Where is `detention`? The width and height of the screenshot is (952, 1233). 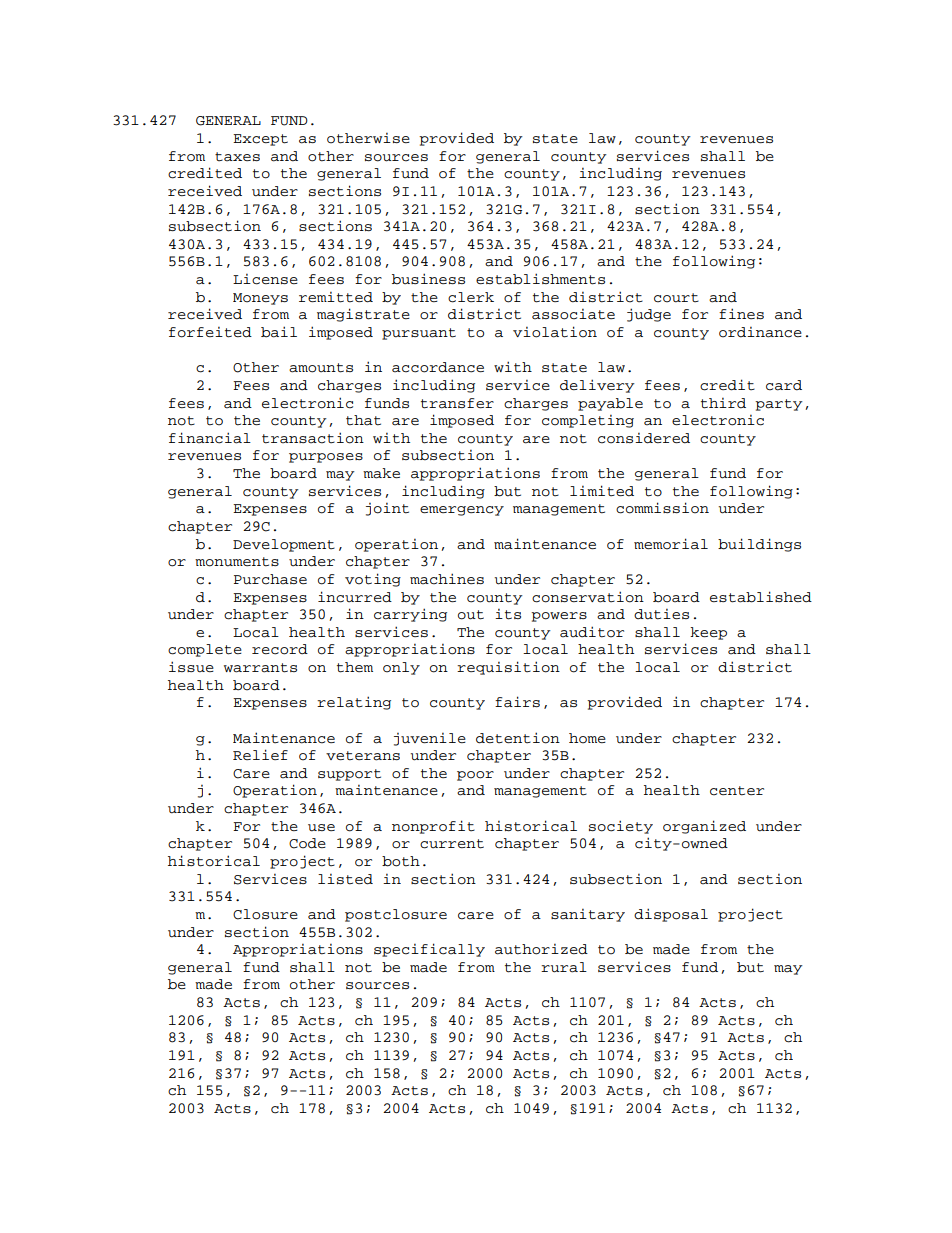
detention is located at coordinates (518, 738).
